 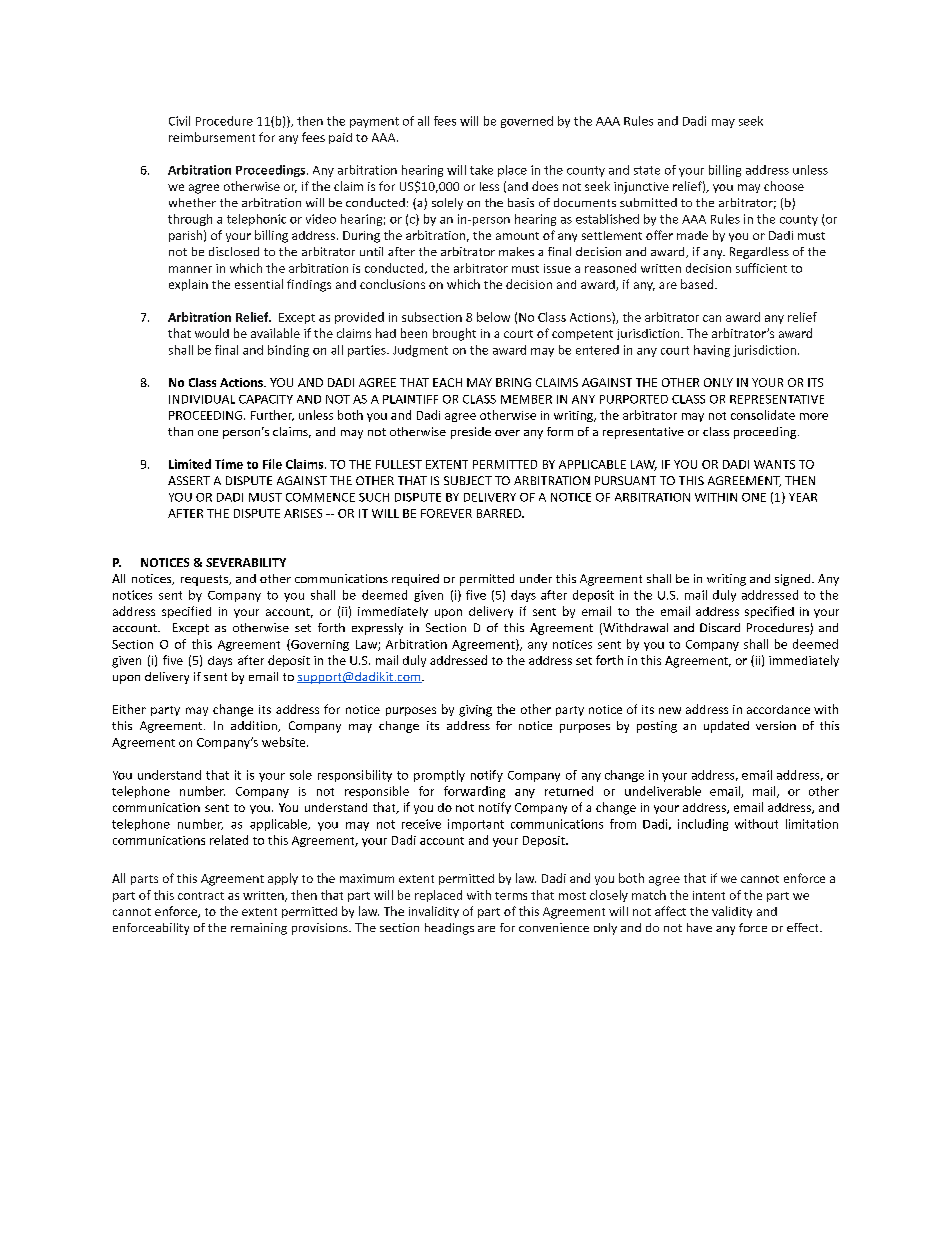 I want to click on FOREVER, so click(x=446, y=513).
